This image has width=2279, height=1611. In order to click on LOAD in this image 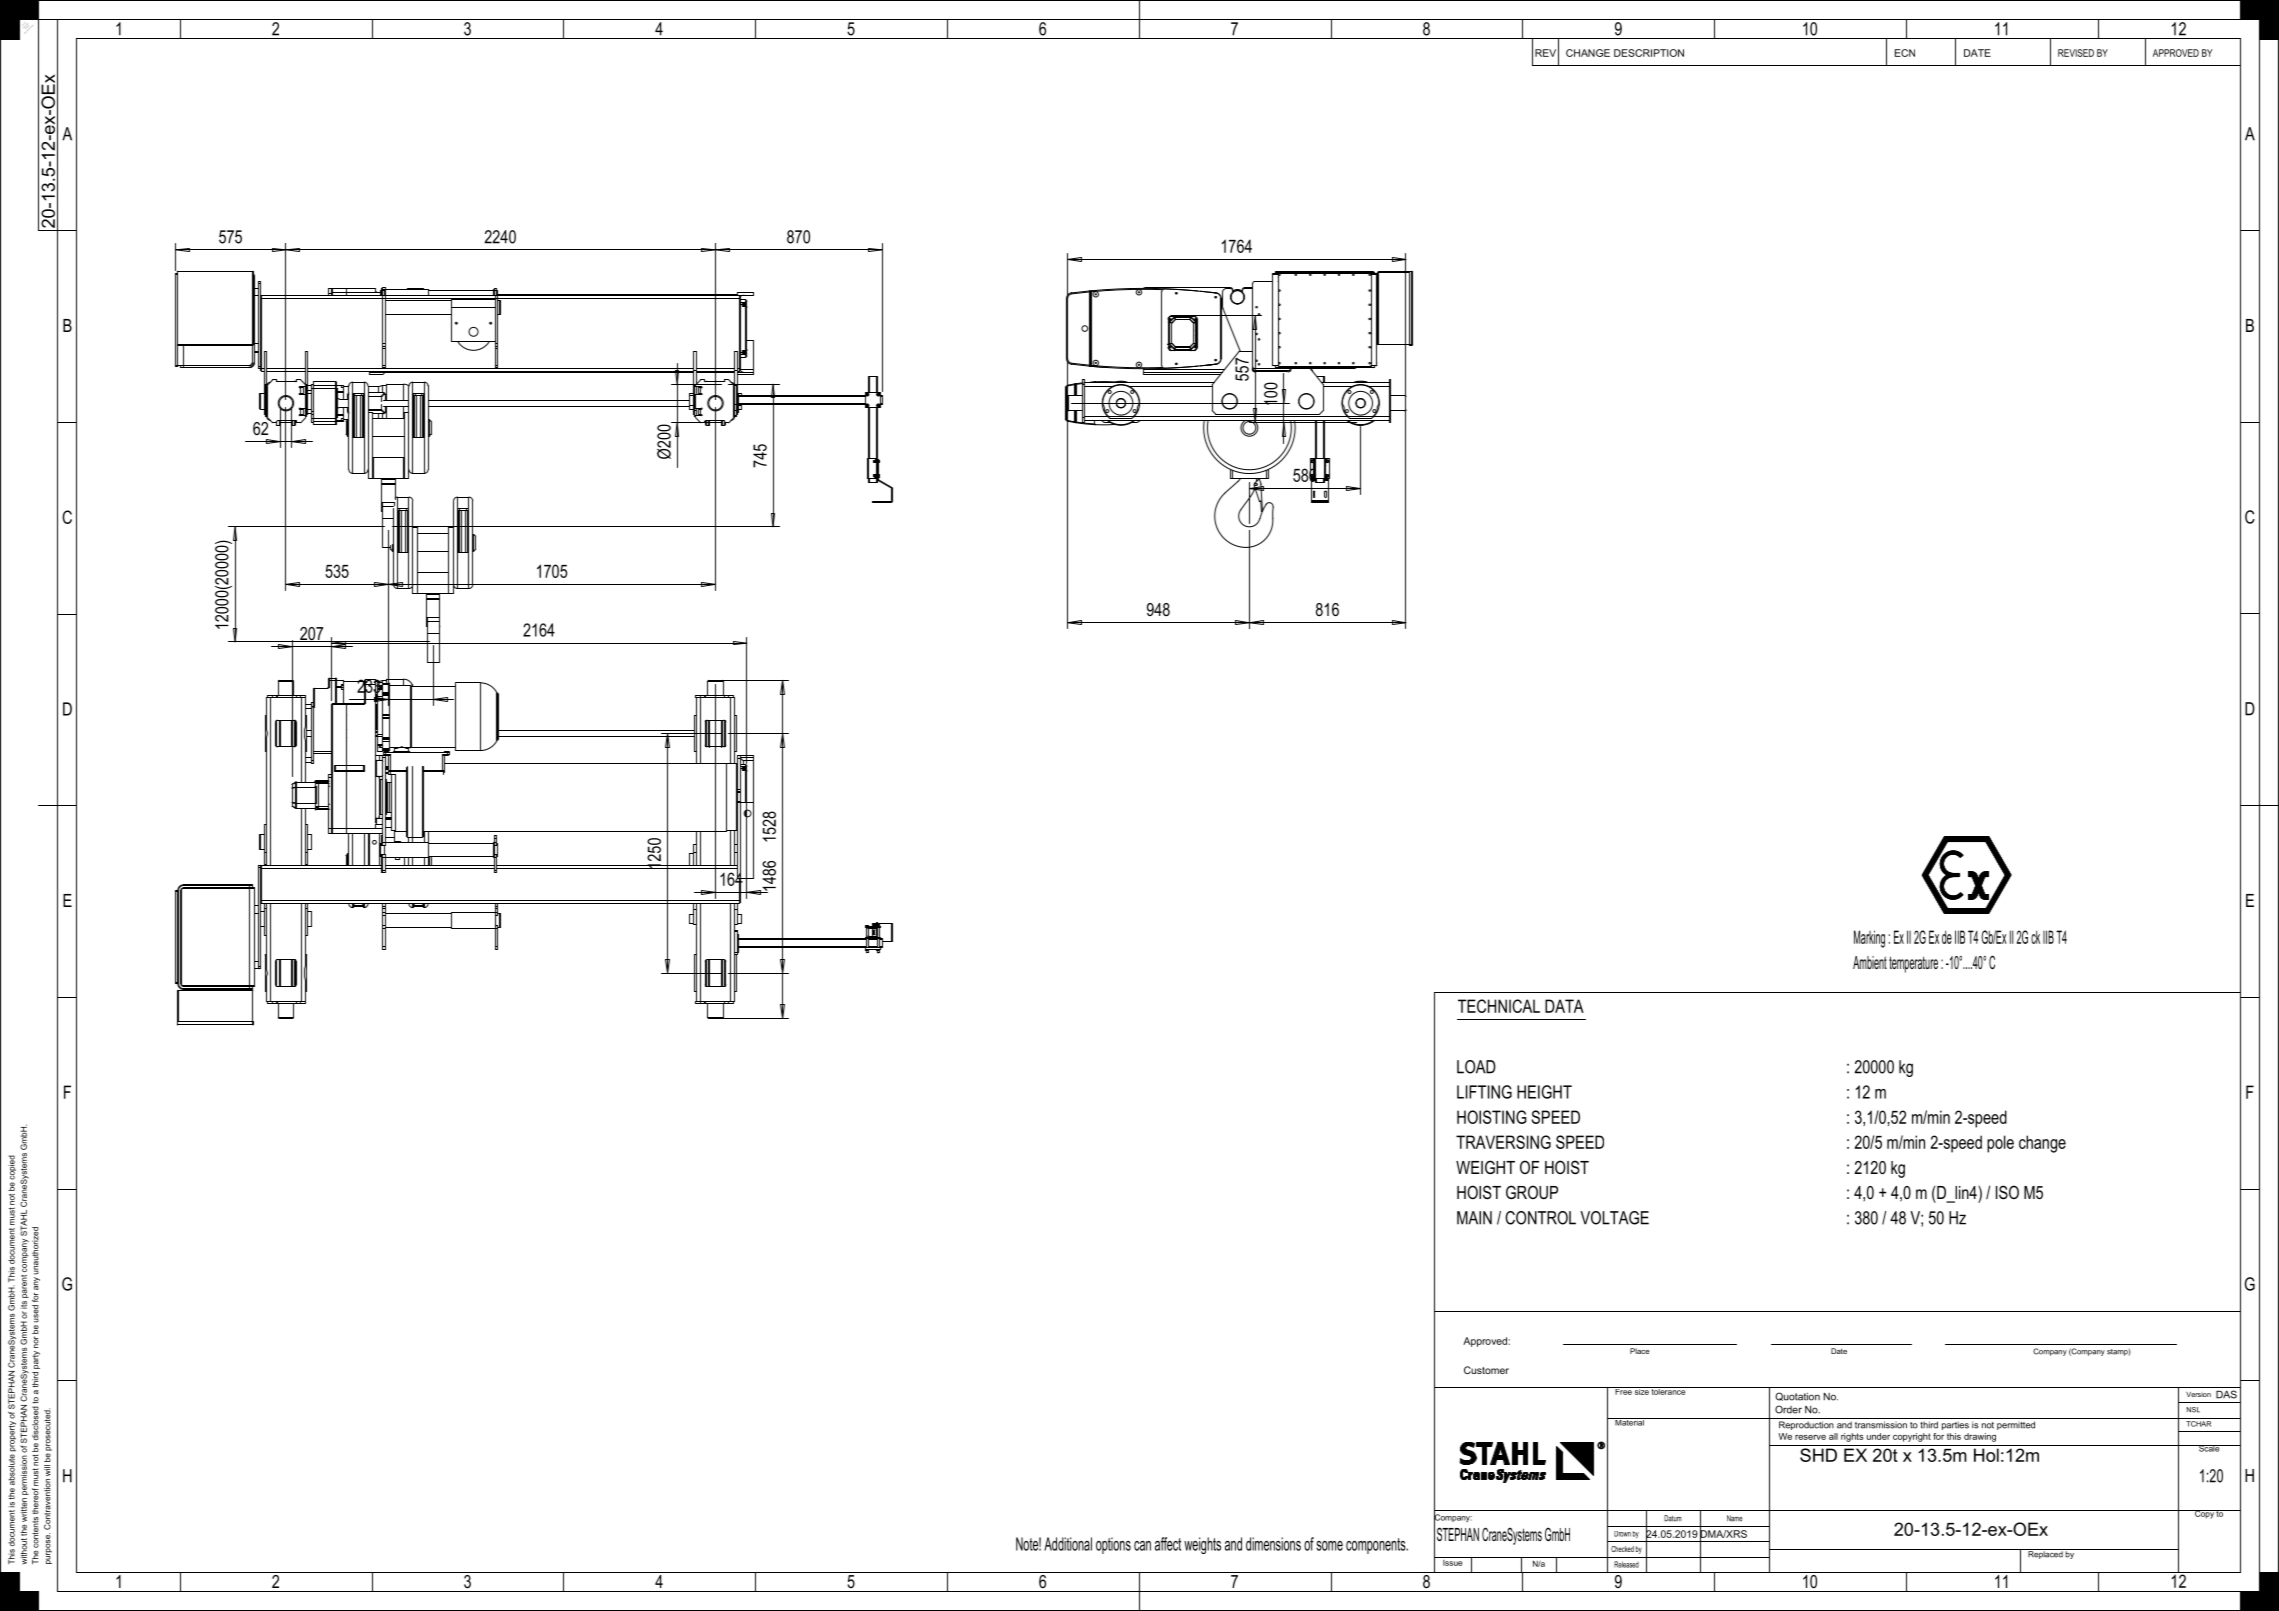, I will do `click(1476, 1067)`.
